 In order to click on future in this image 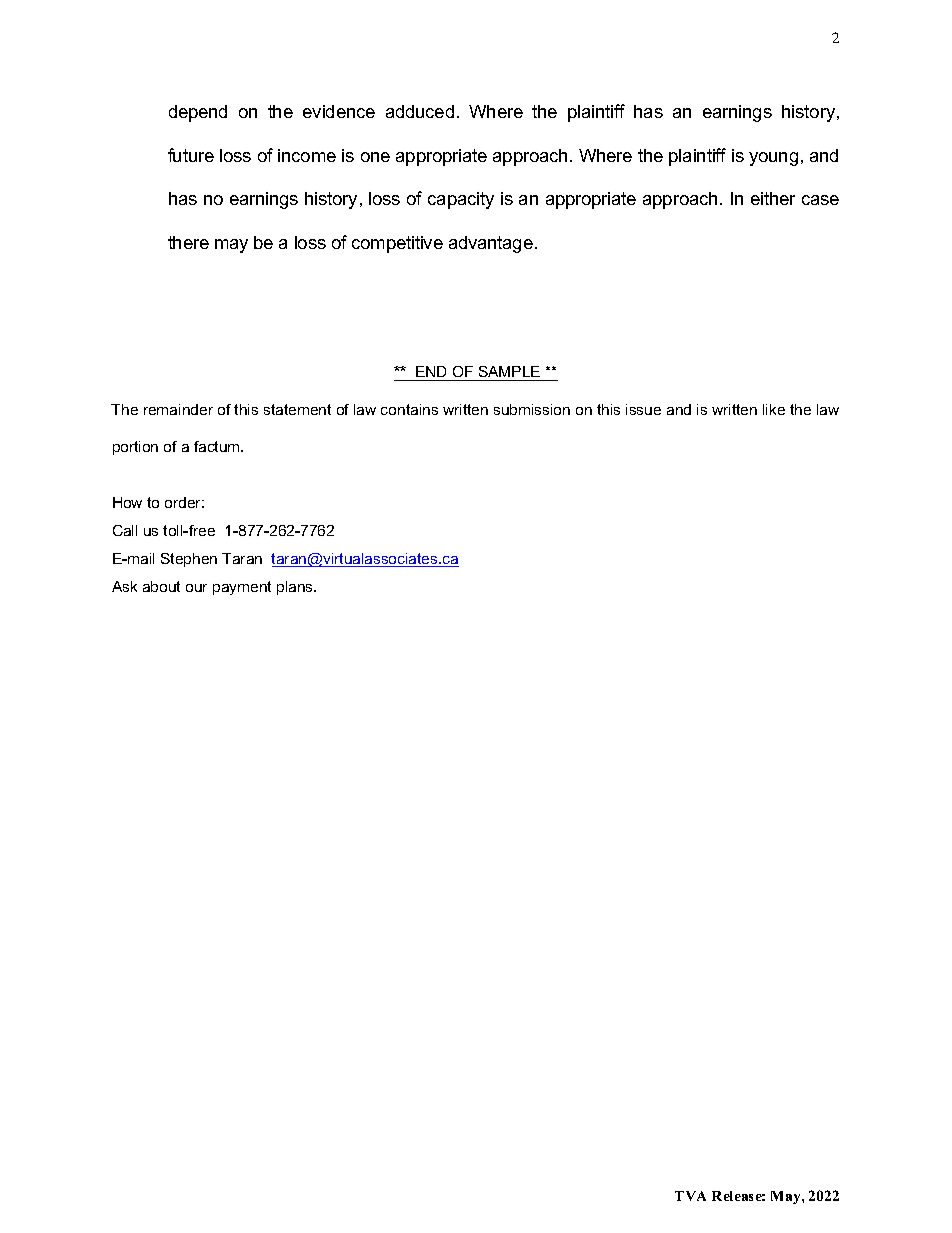, I will do `click(191, 155)`.
